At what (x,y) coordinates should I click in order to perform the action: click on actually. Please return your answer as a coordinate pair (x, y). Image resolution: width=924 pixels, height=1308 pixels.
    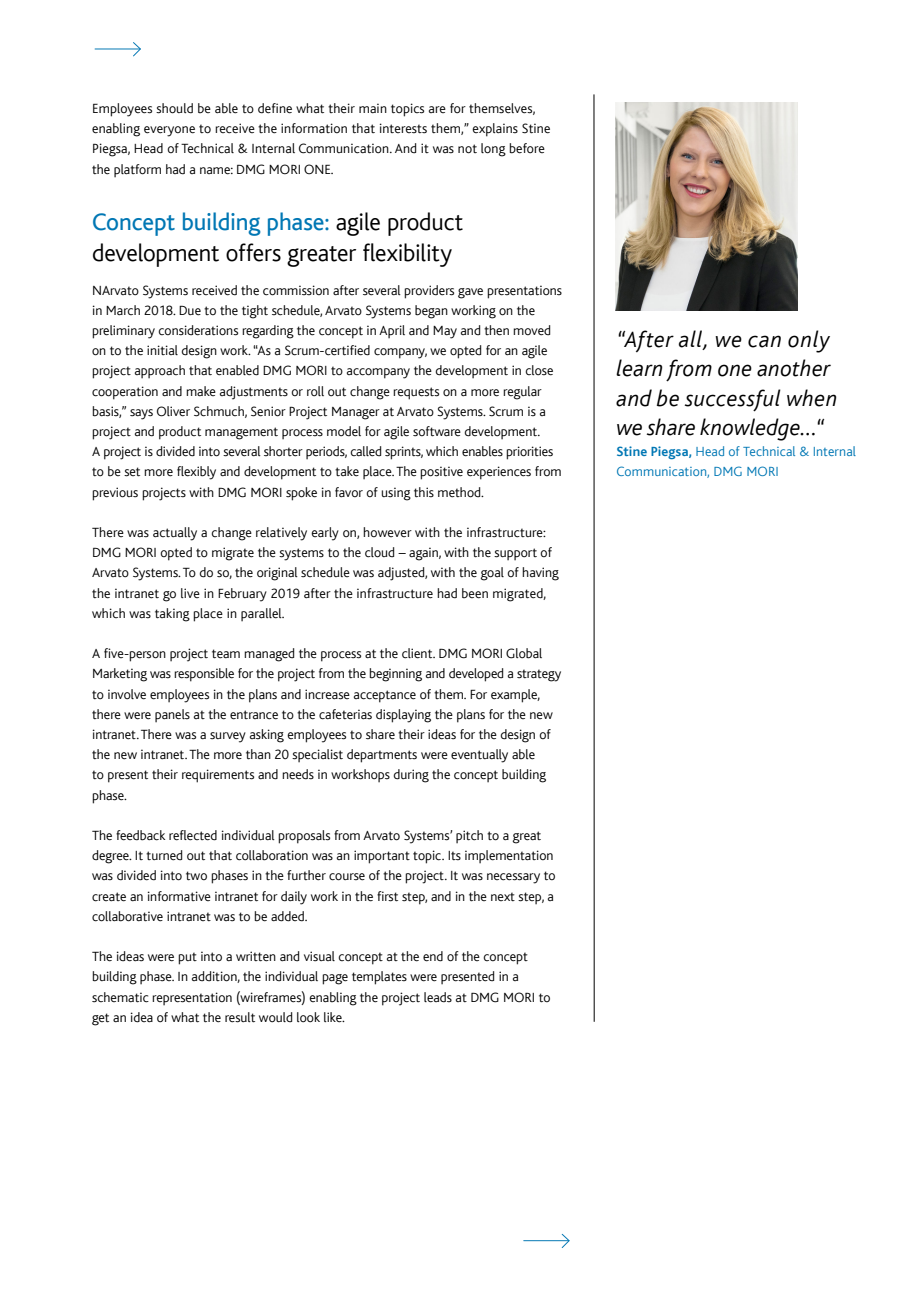
    Looking at the image, I should click on (175, 534).
